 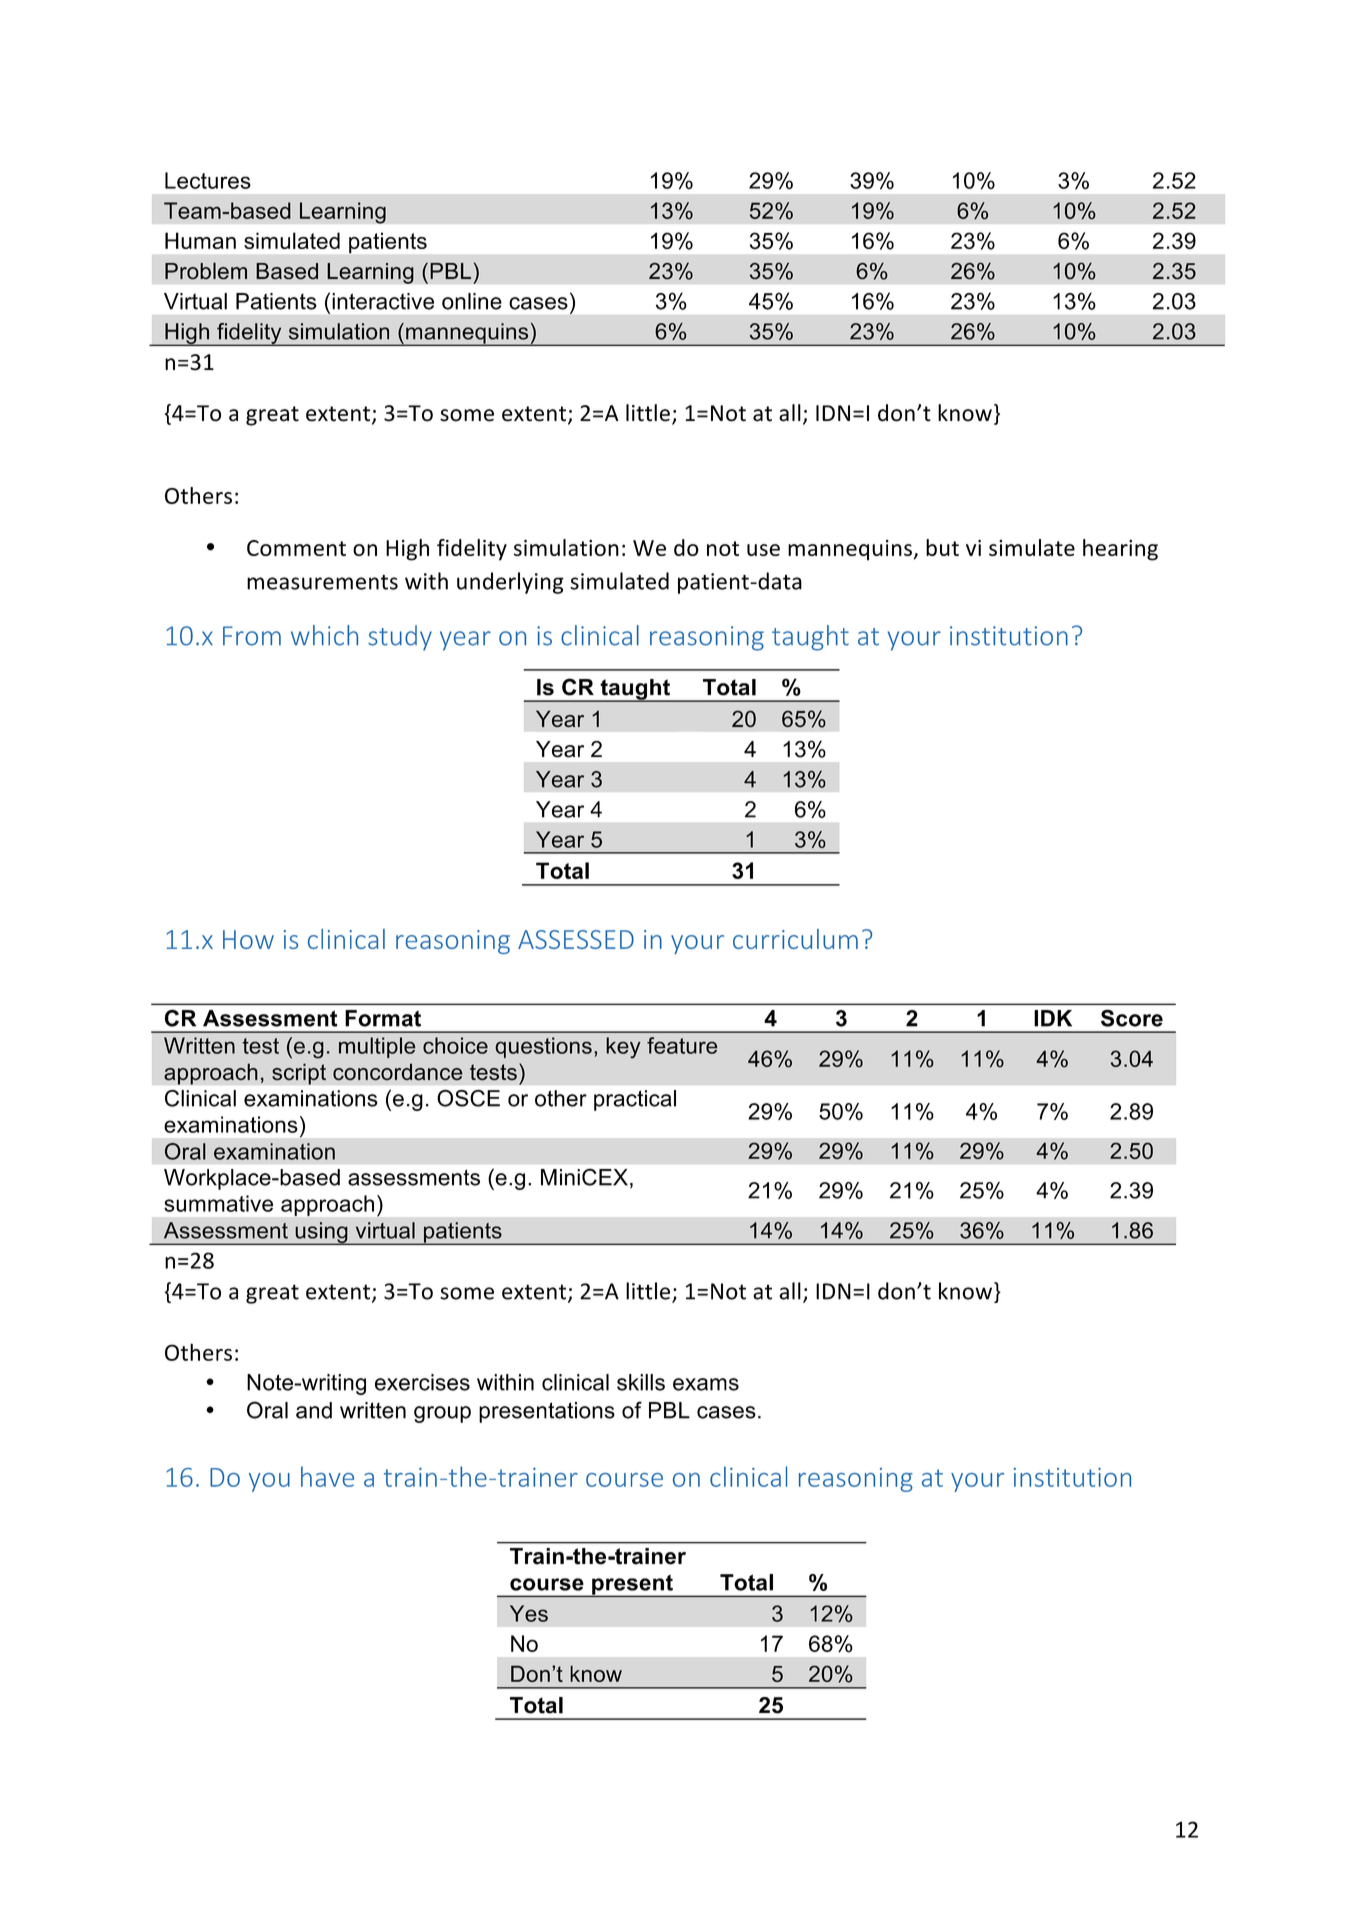 I want to click on exams, so click(x=706, y=1384).
